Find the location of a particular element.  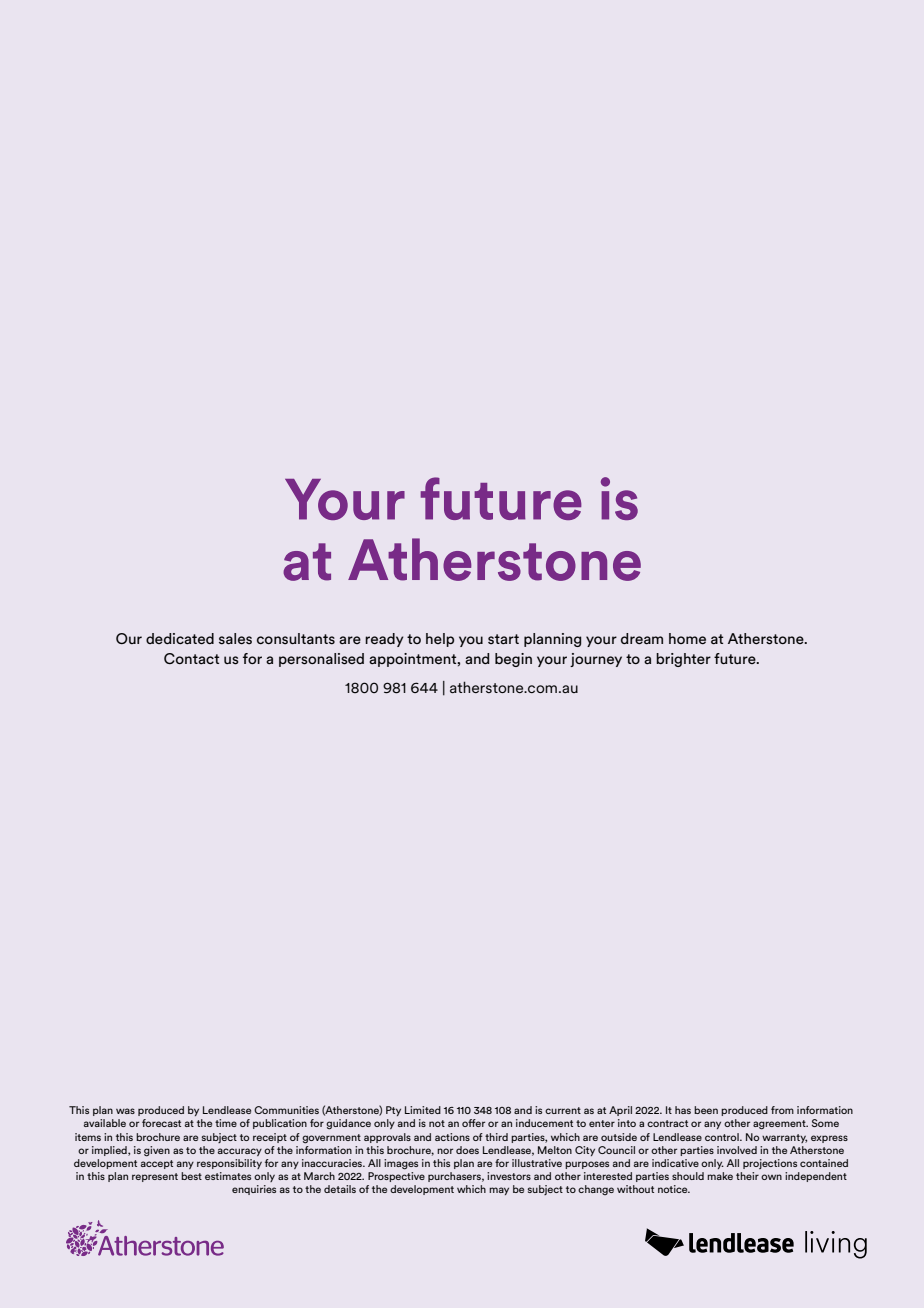

Contact is located at coordinates (191, 658).
